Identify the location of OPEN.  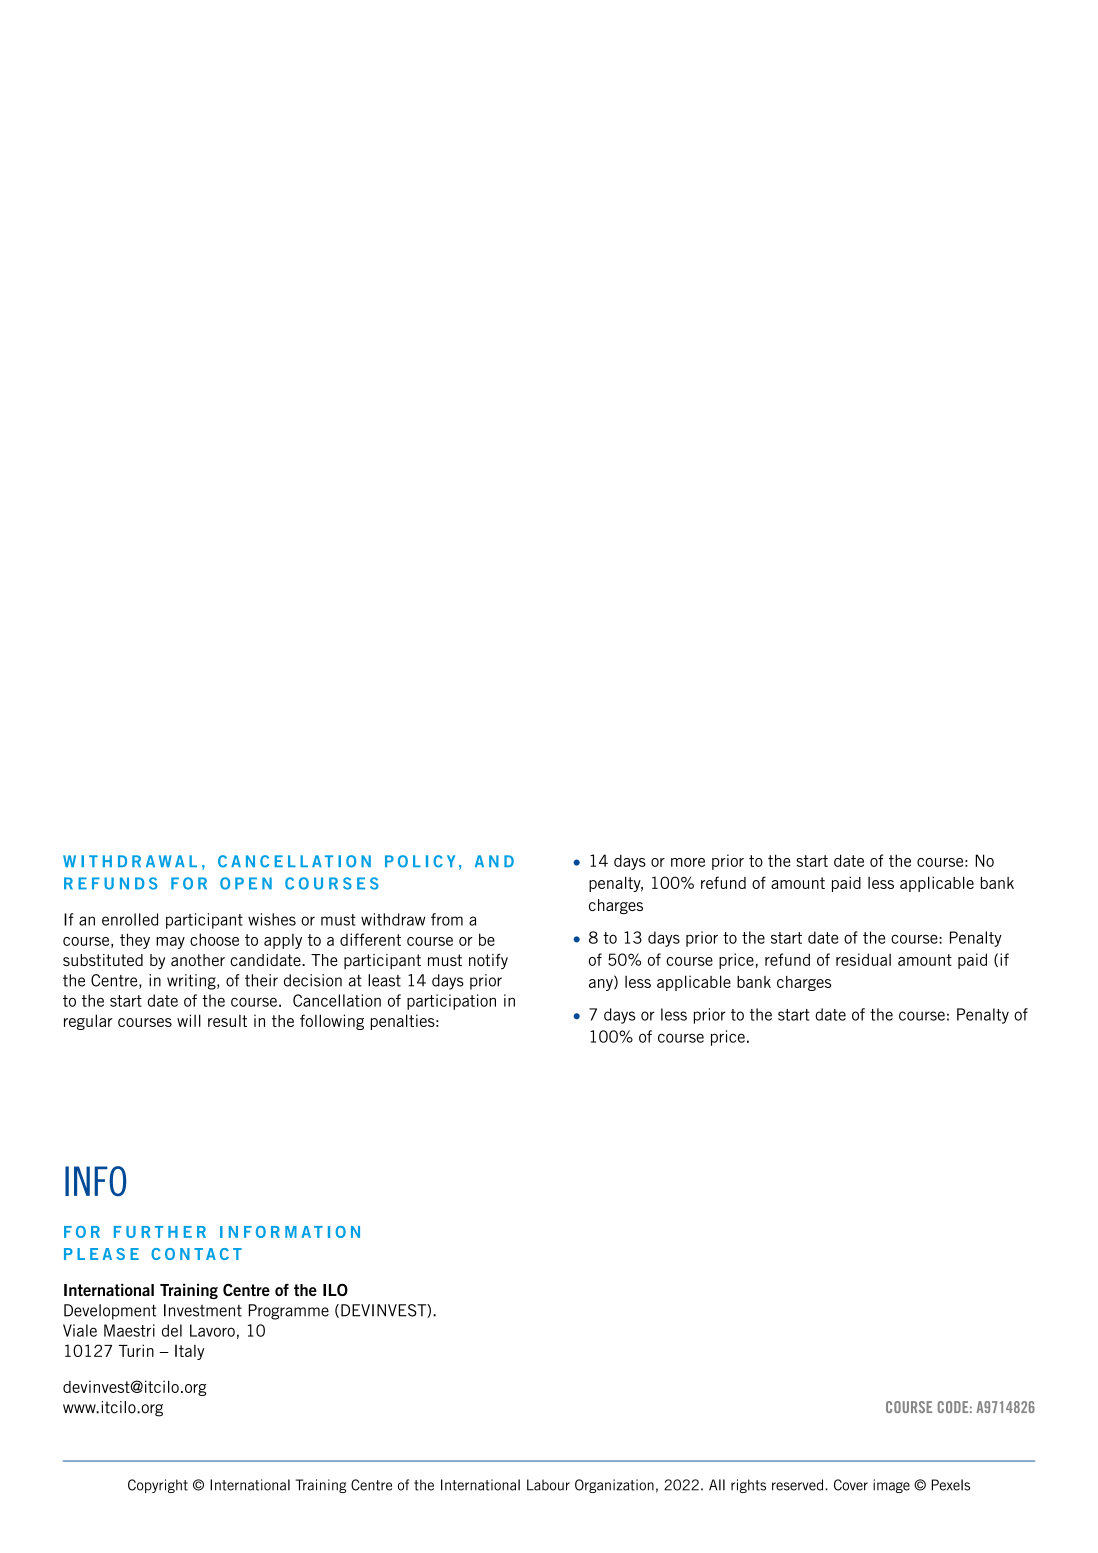
(246, 883).
